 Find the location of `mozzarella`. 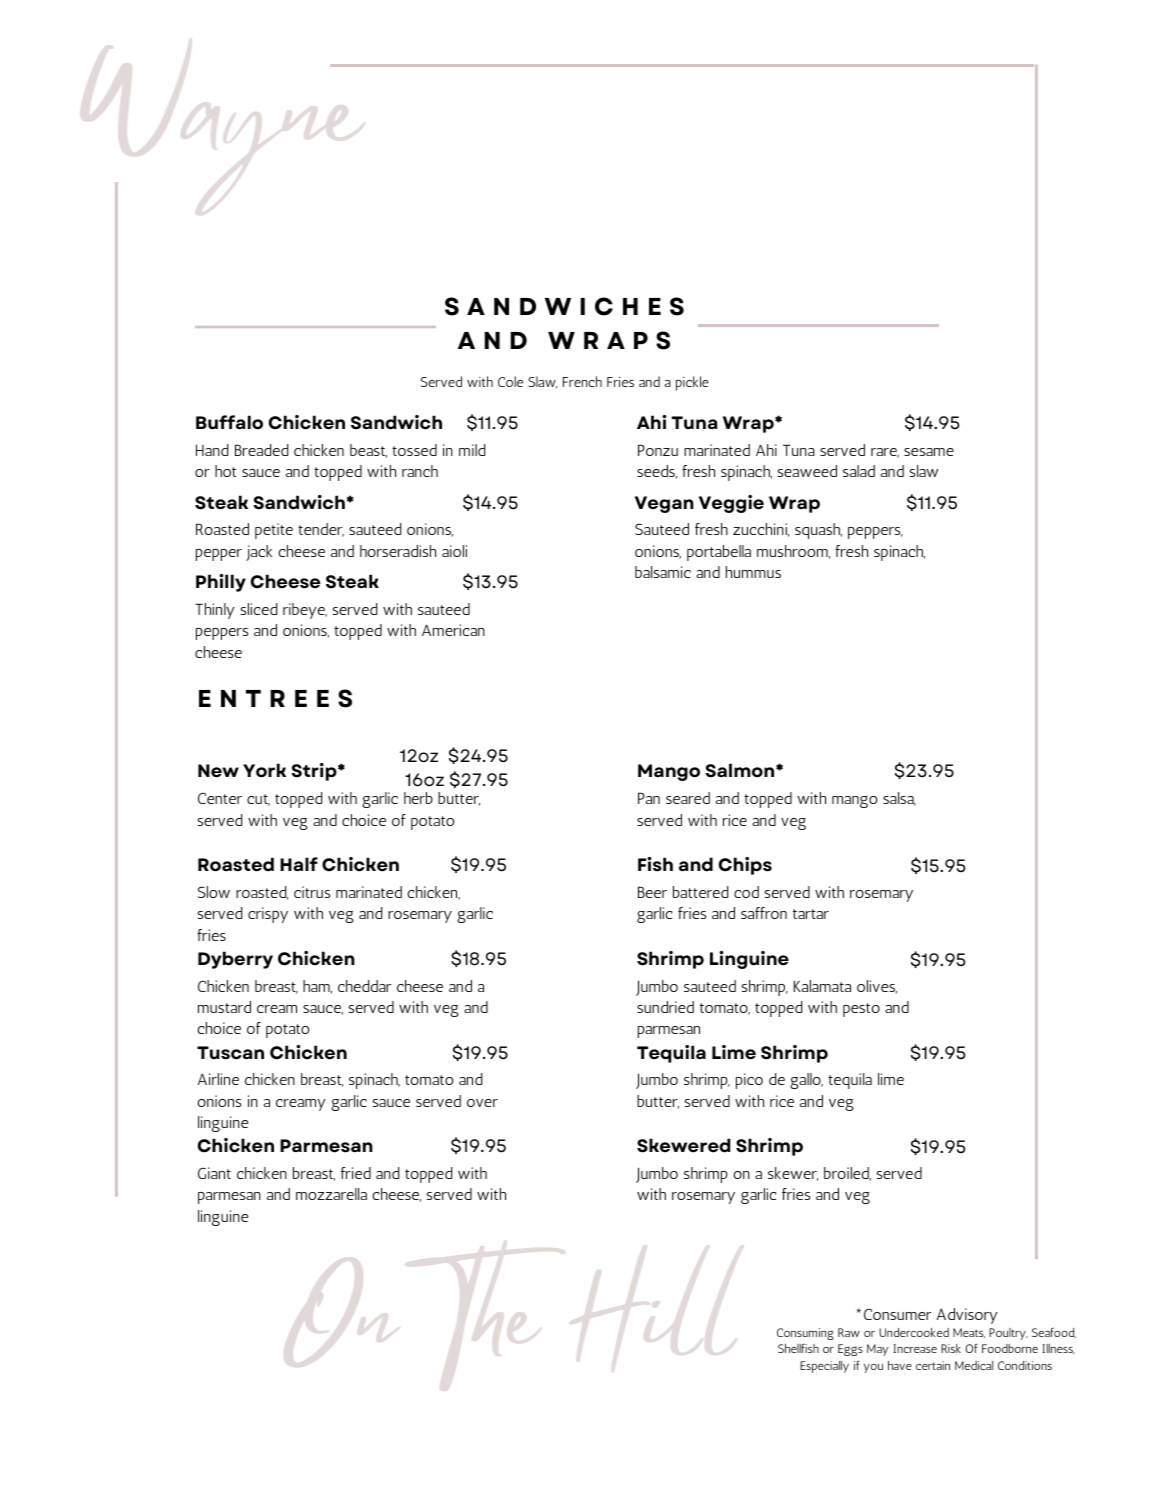

mozzarella is located at coordinates (331, 1194).
